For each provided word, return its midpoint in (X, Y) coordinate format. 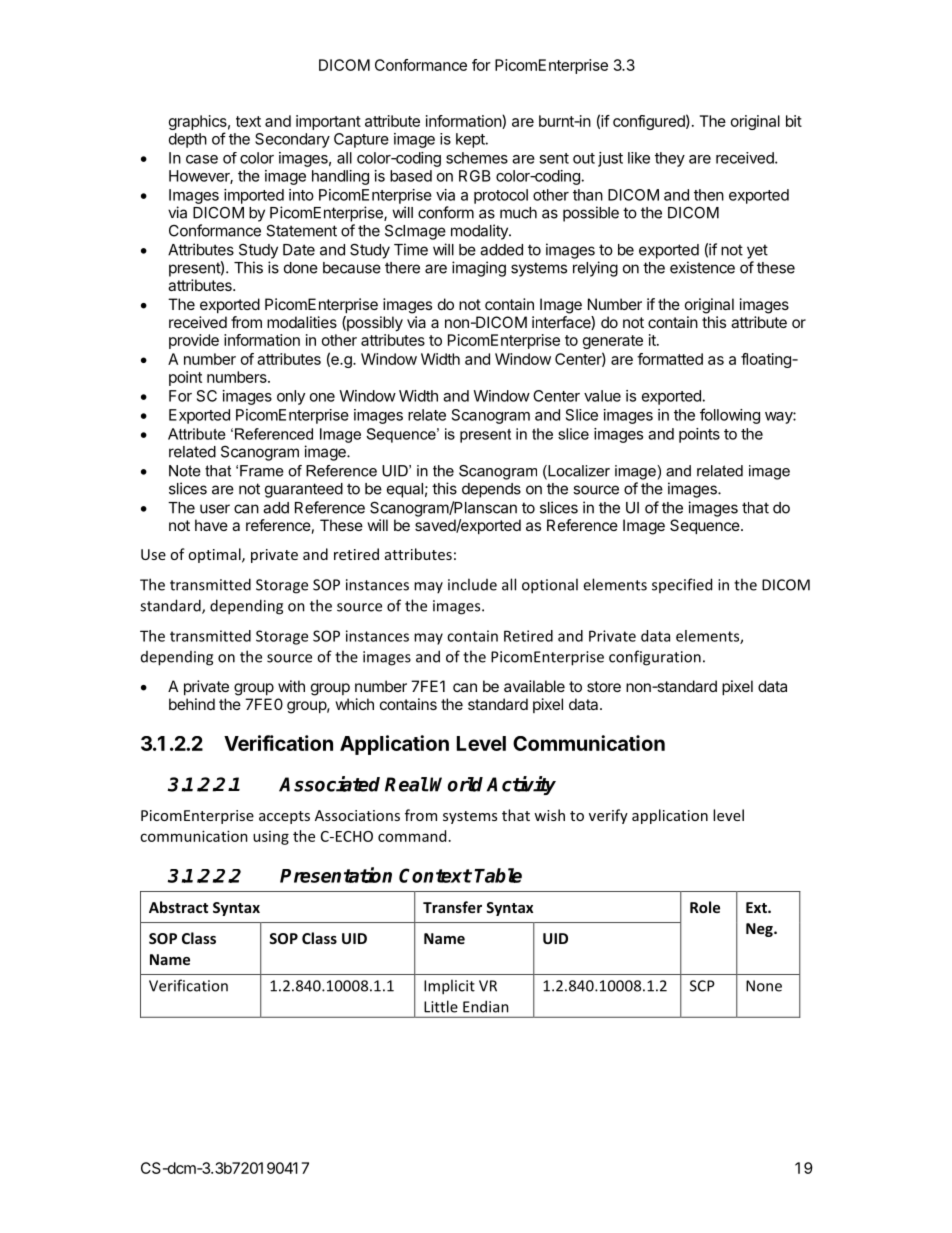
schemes (477, 158)
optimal (215, 555)
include (472, 584)
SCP (702, 986)
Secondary (292, 140)
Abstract (178, 907)
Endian (486, 1006)
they (670, 159)
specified (682, 585)
